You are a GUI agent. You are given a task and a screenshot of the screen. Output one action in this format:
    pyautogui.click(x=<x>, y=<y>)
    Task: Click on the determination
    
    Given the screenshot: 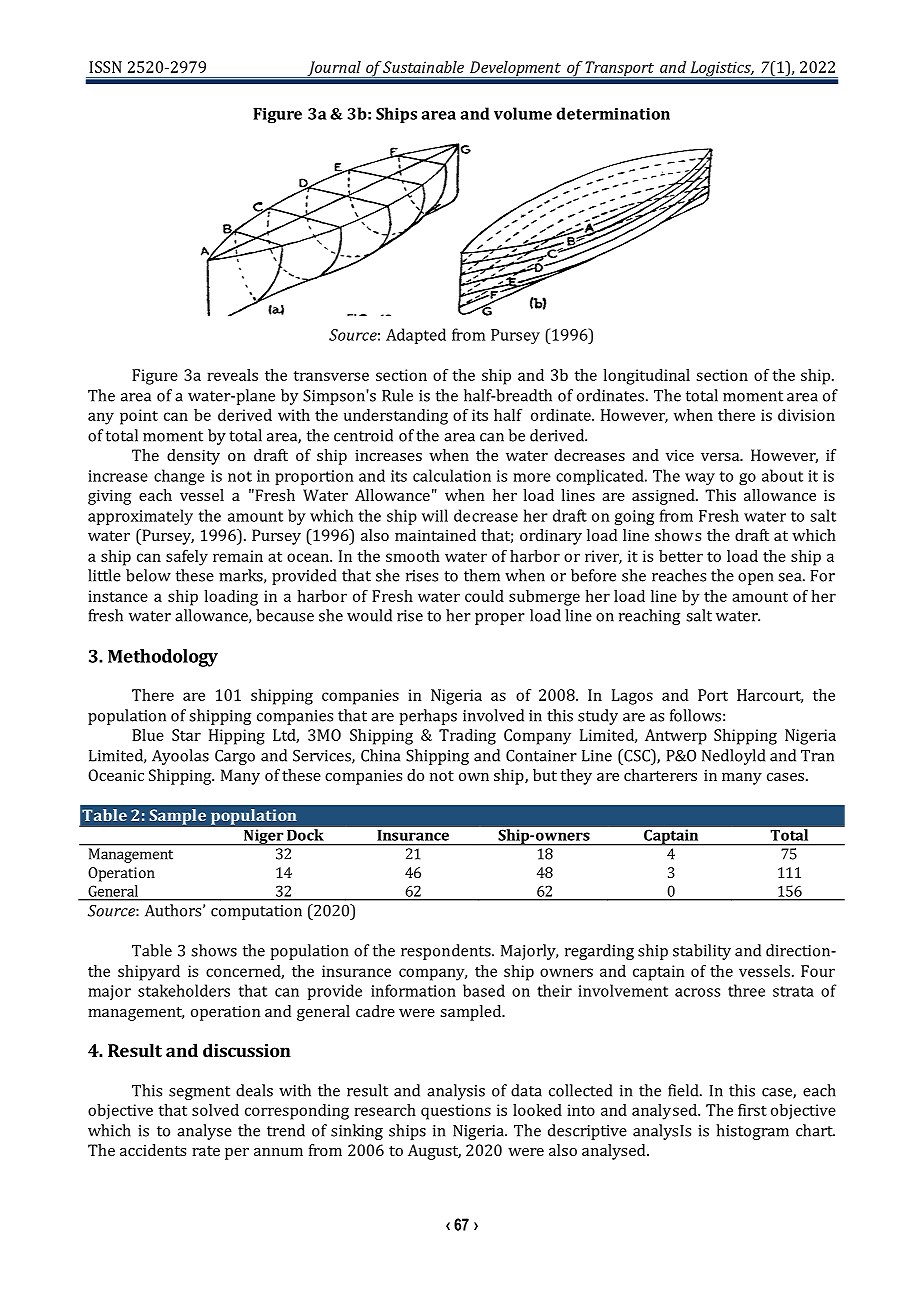 What is the action you would take?
    pyautogui.click(x=613, y=113)
